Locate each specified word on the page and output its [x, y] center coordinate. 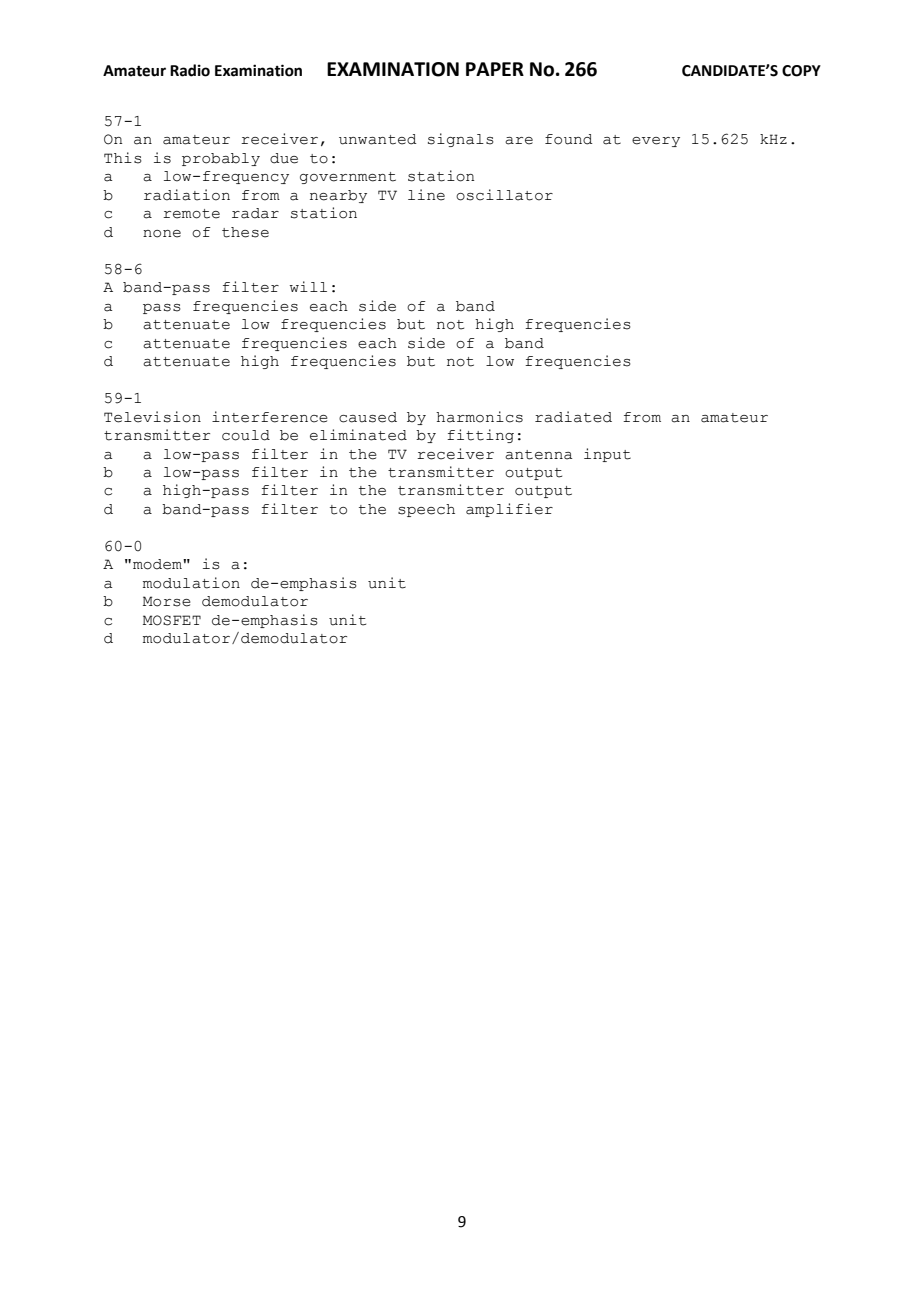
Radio [190, 70]
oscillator [504, 195]
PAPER [495, 69]
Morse [167, 601]
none [162, 234]
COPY [801, 71]
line [426, 195]
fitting [480, 436]
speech [426, 510]
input [607, 455]
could [246, 435]
